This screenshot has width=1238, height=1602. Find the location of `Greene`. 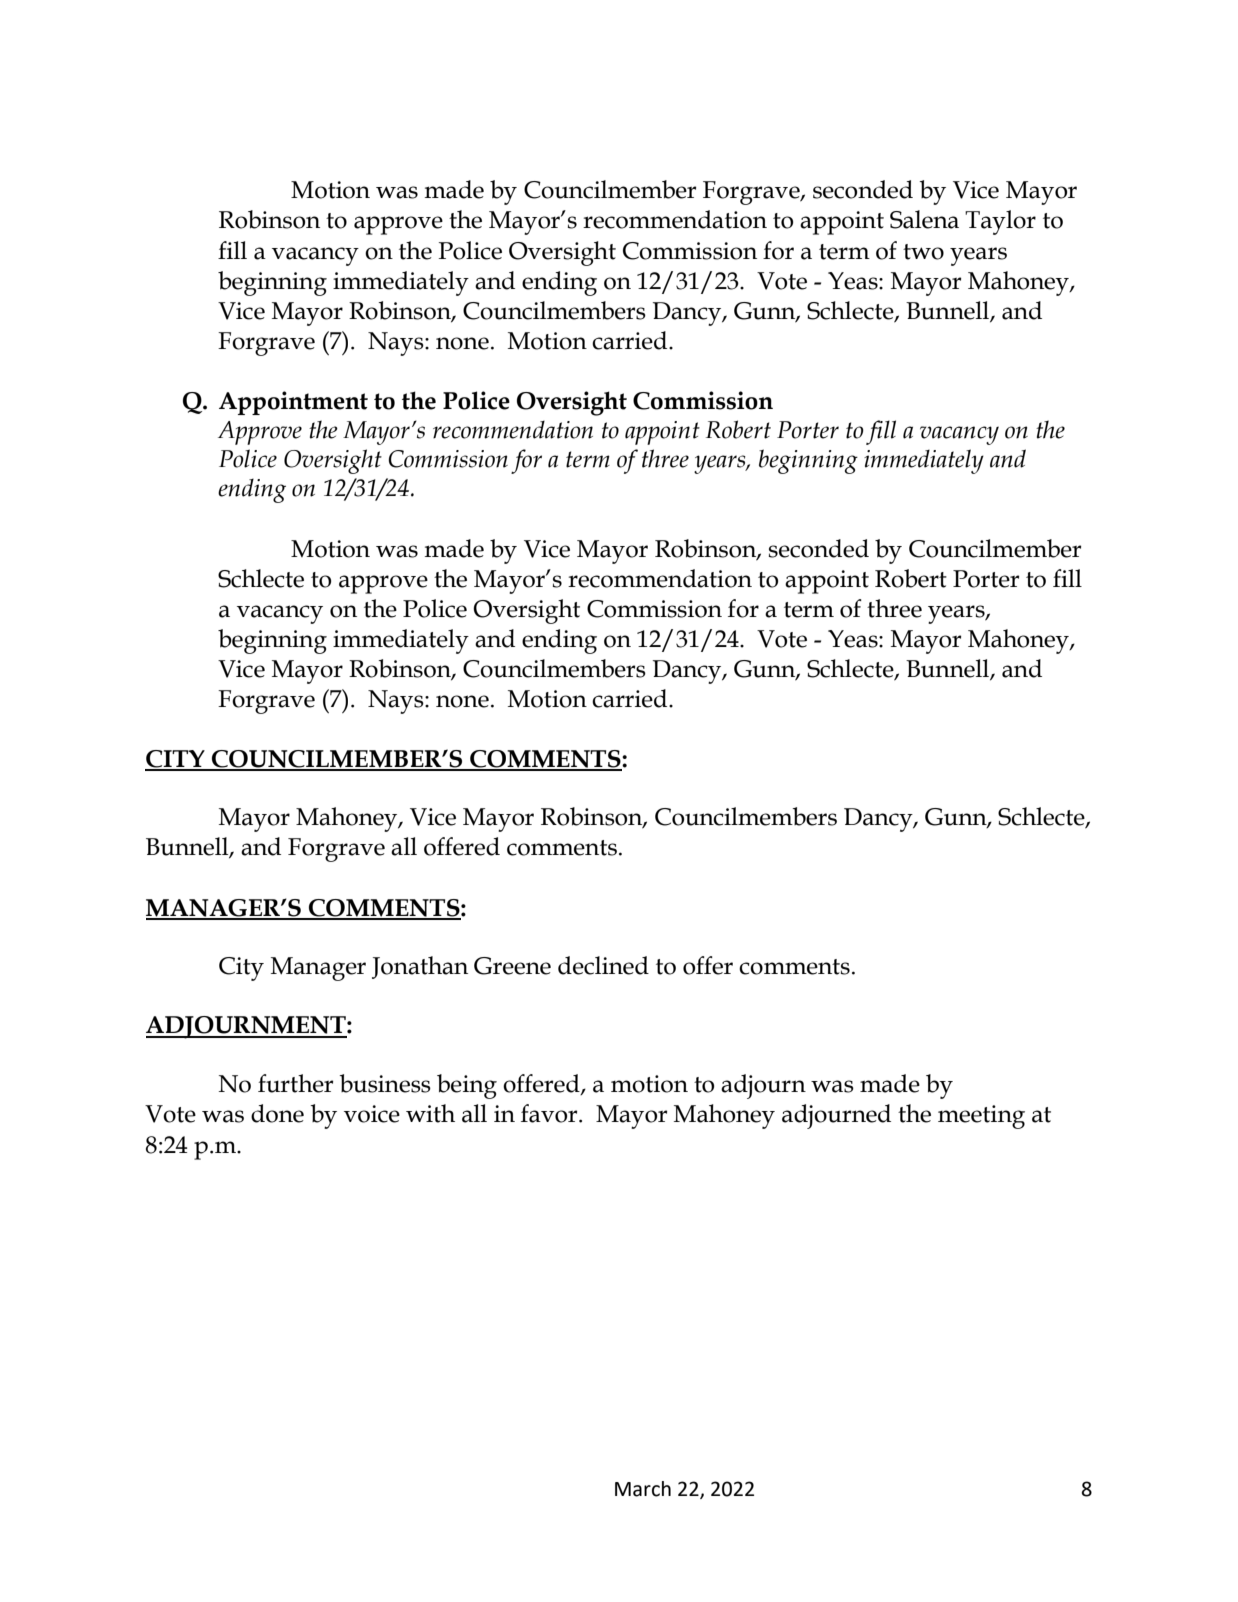

Greene is located at coordinates (512, 966).
